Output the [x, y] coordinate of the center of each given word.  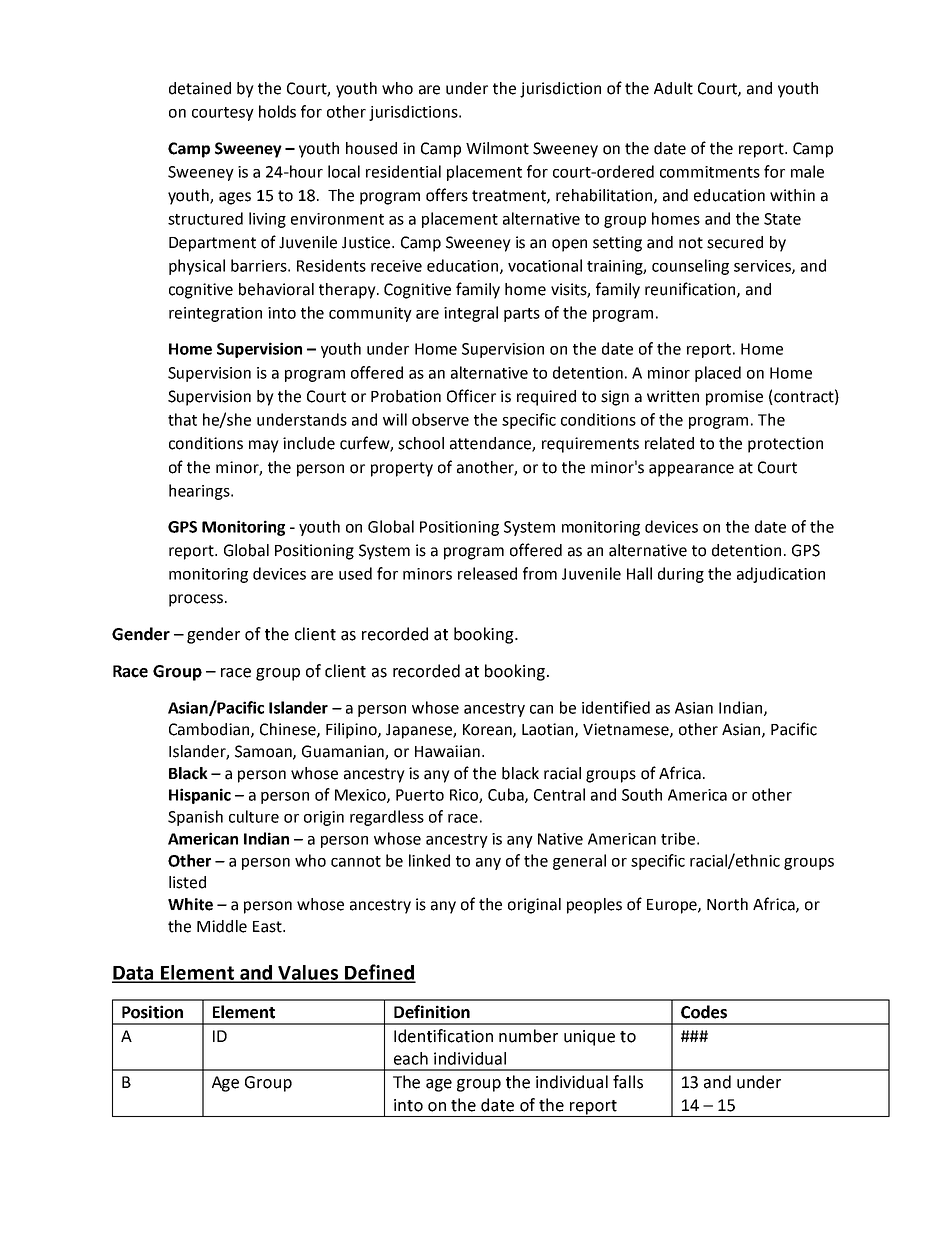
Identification [443, 1036]
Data [134, 974]
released [487, 573]
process [196, 600]
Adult [673, 88]
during [681, 575]
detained [200, 88]
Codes [704, 1012]
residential [403, 171]
